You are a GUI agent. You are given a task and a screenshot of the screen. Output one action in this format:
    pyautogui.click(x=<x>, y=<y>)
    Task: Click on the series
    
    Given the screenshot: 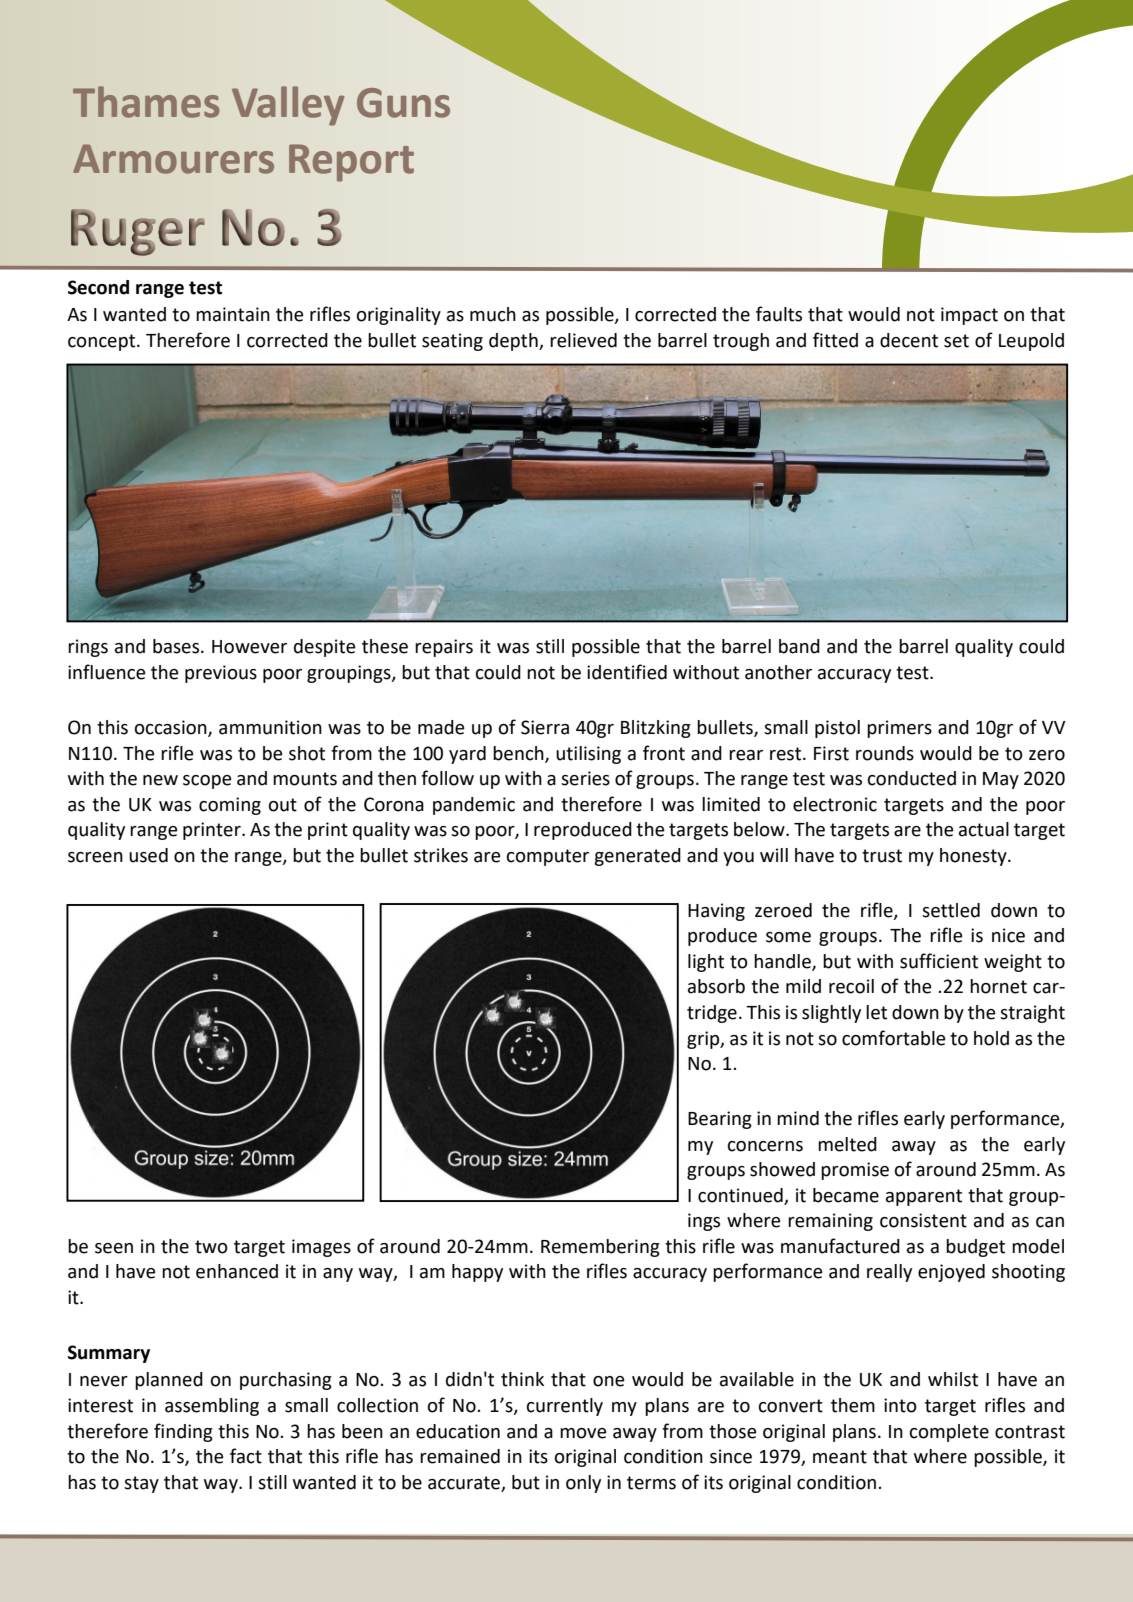 What is the action you would take?
    pyautogui.click(x=585, y=778)
